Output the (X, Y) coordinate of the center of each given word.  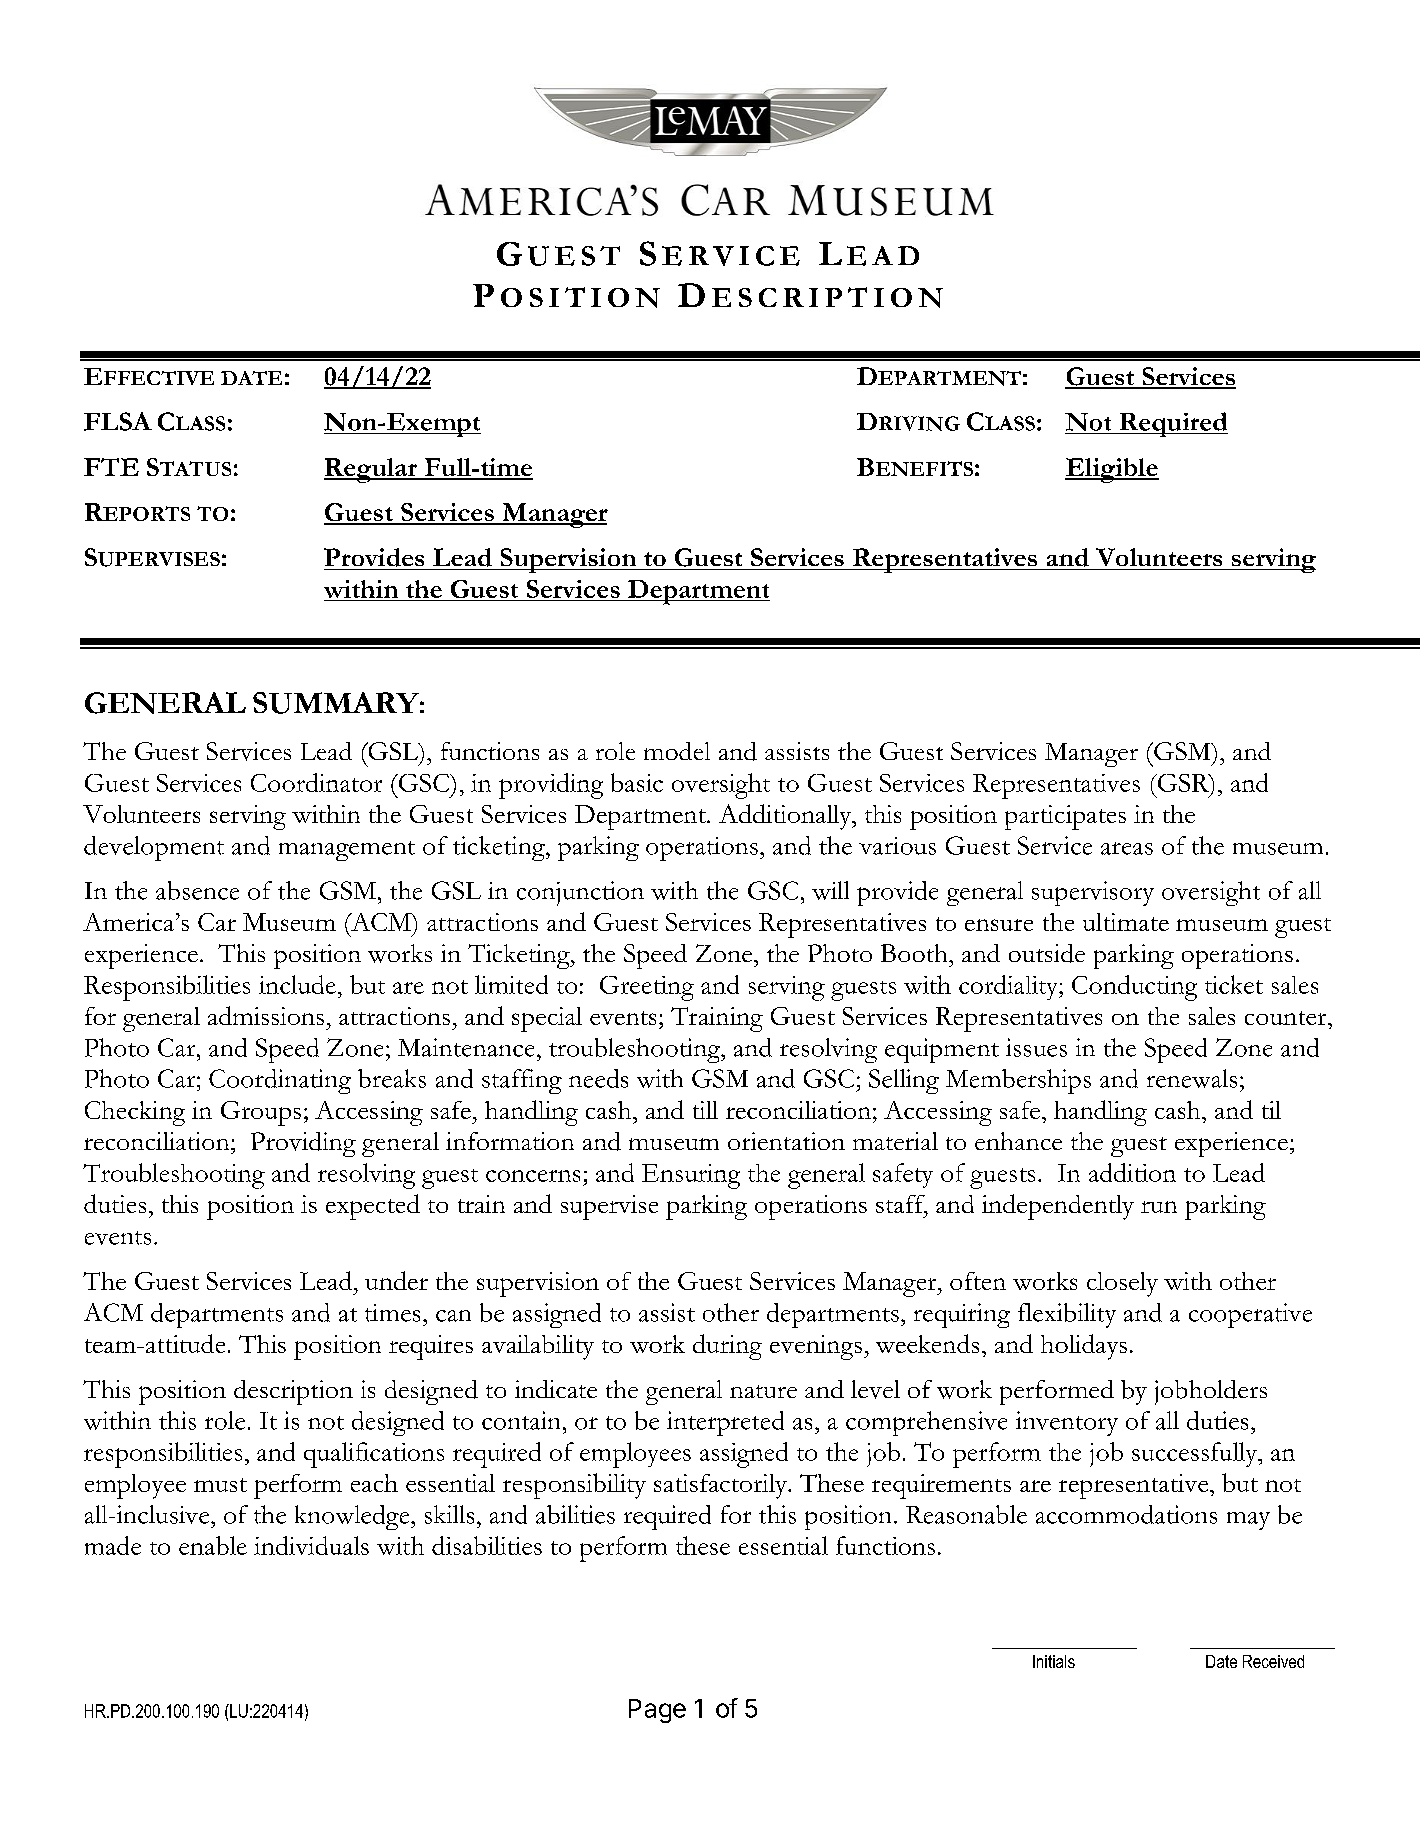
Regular (371, 470)
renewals (1192, 1078)
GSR (1183, 783)
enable (213, 1545)
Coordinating (280, 1081)
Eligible (1112, 470)
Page (657, 1711)
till (705, 1110)
